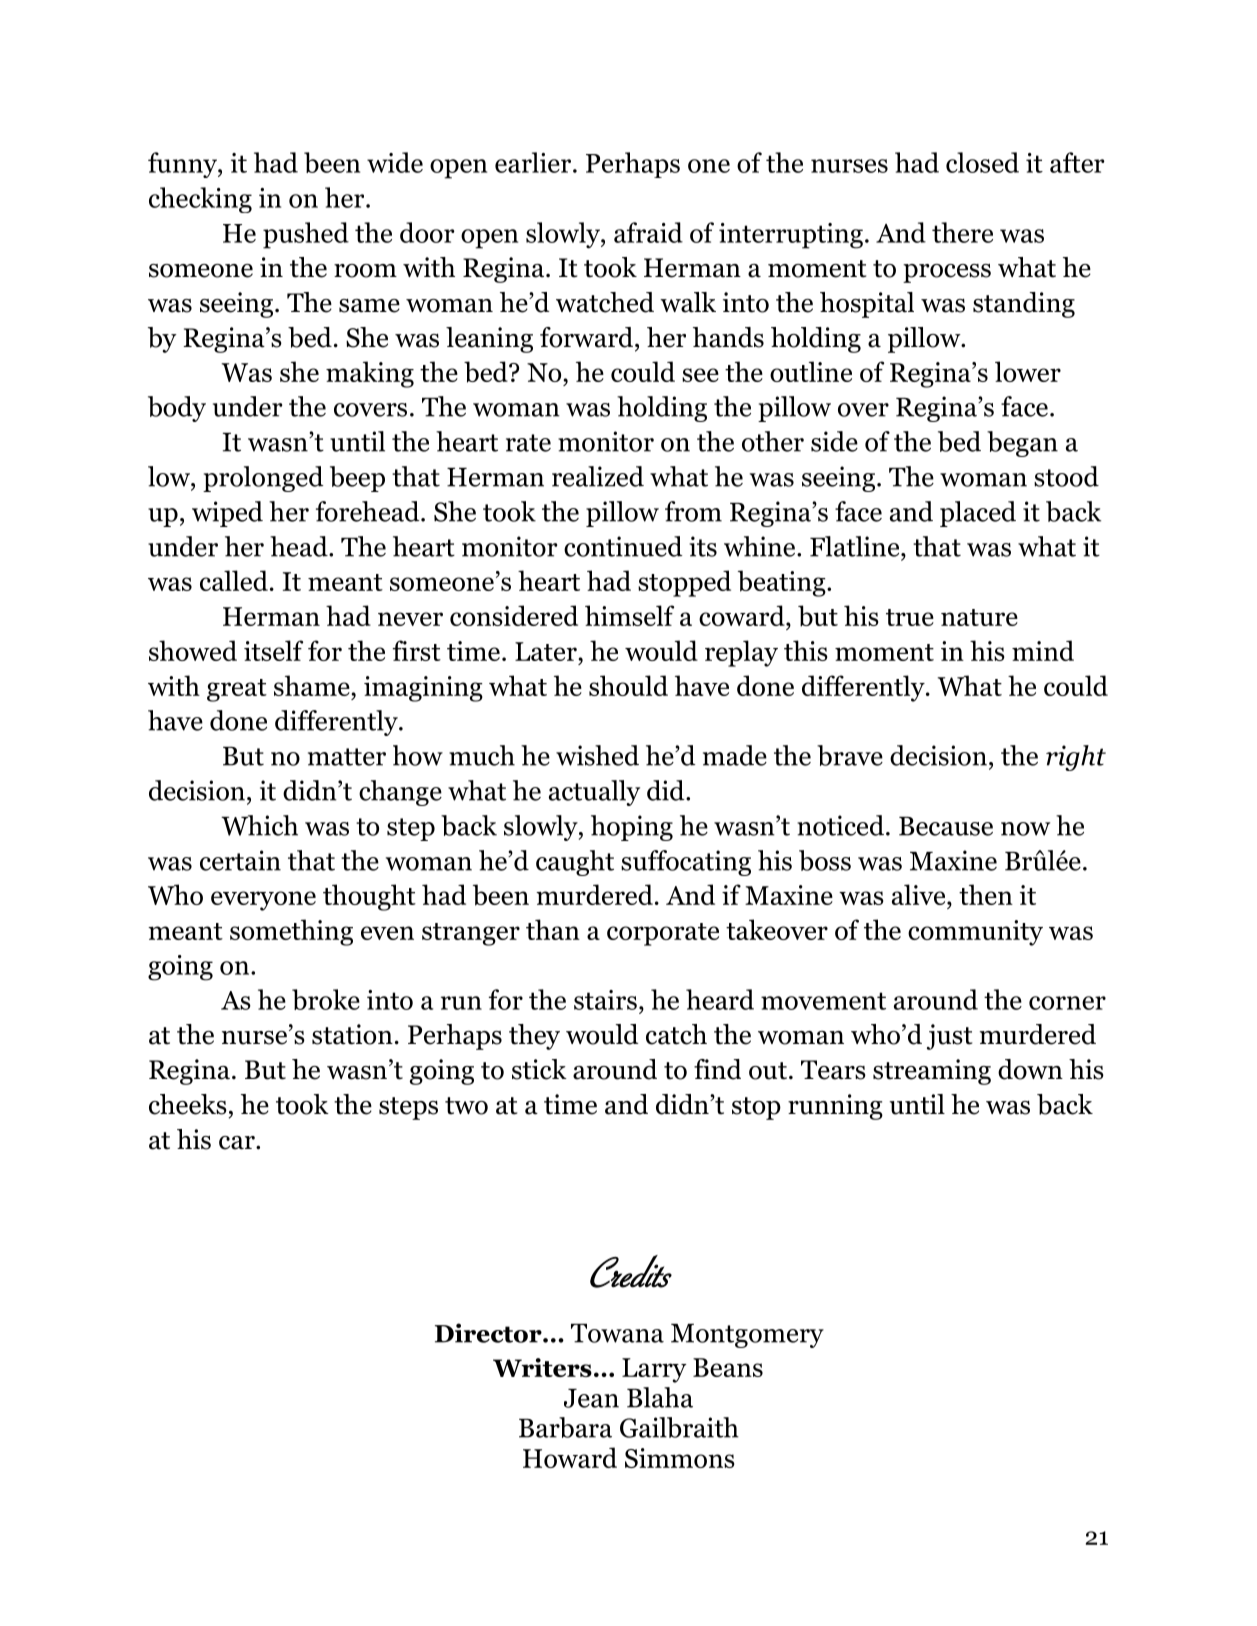  Describe the element at coordinates (932, 1072) in the screenshot. I see `streaming` at that location.
